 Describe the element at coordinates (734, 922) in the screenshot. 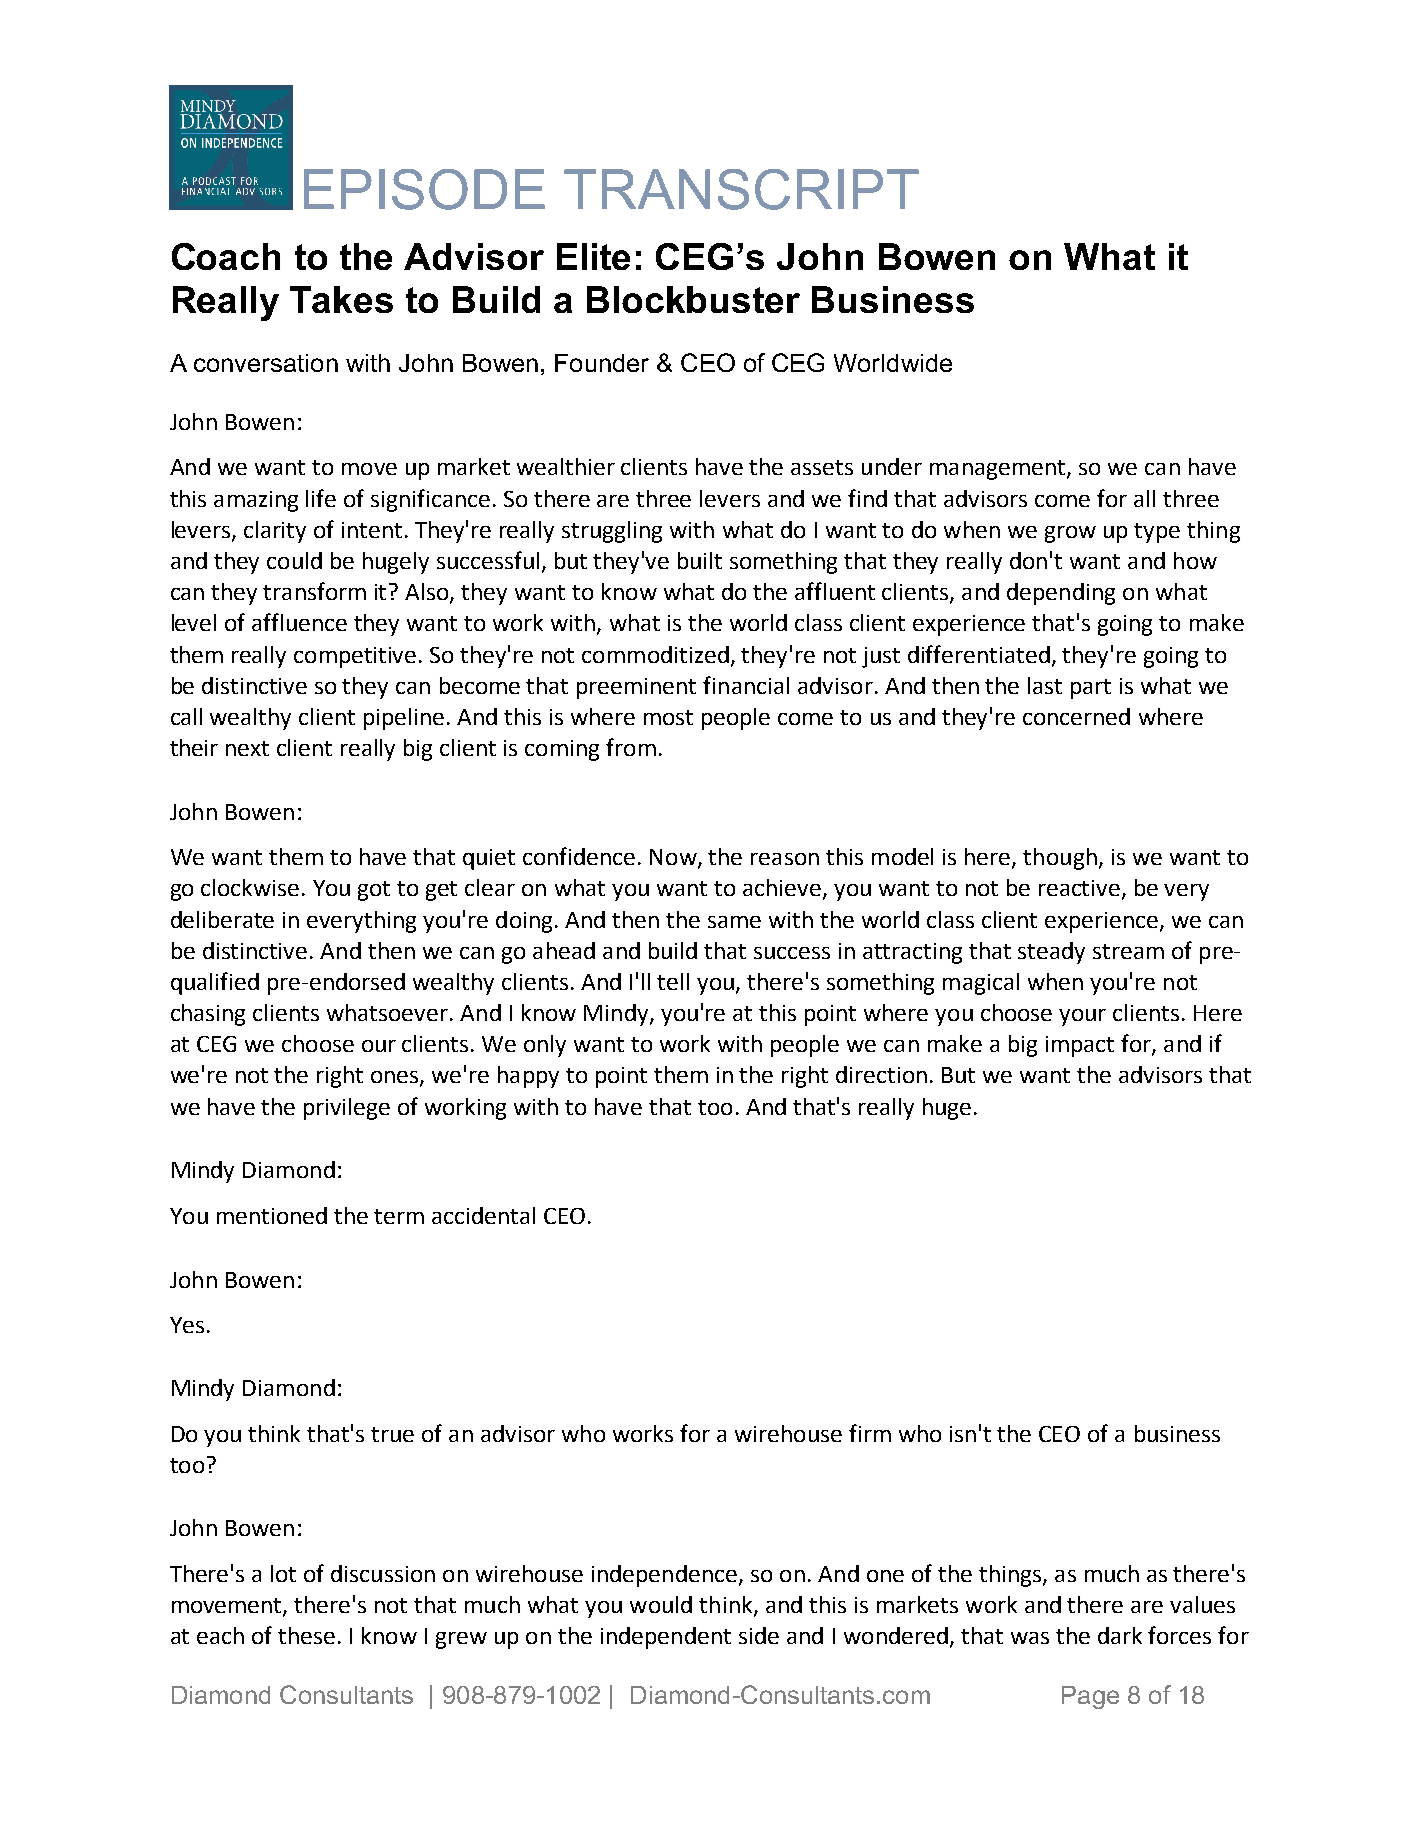

I see `same` at that location.
